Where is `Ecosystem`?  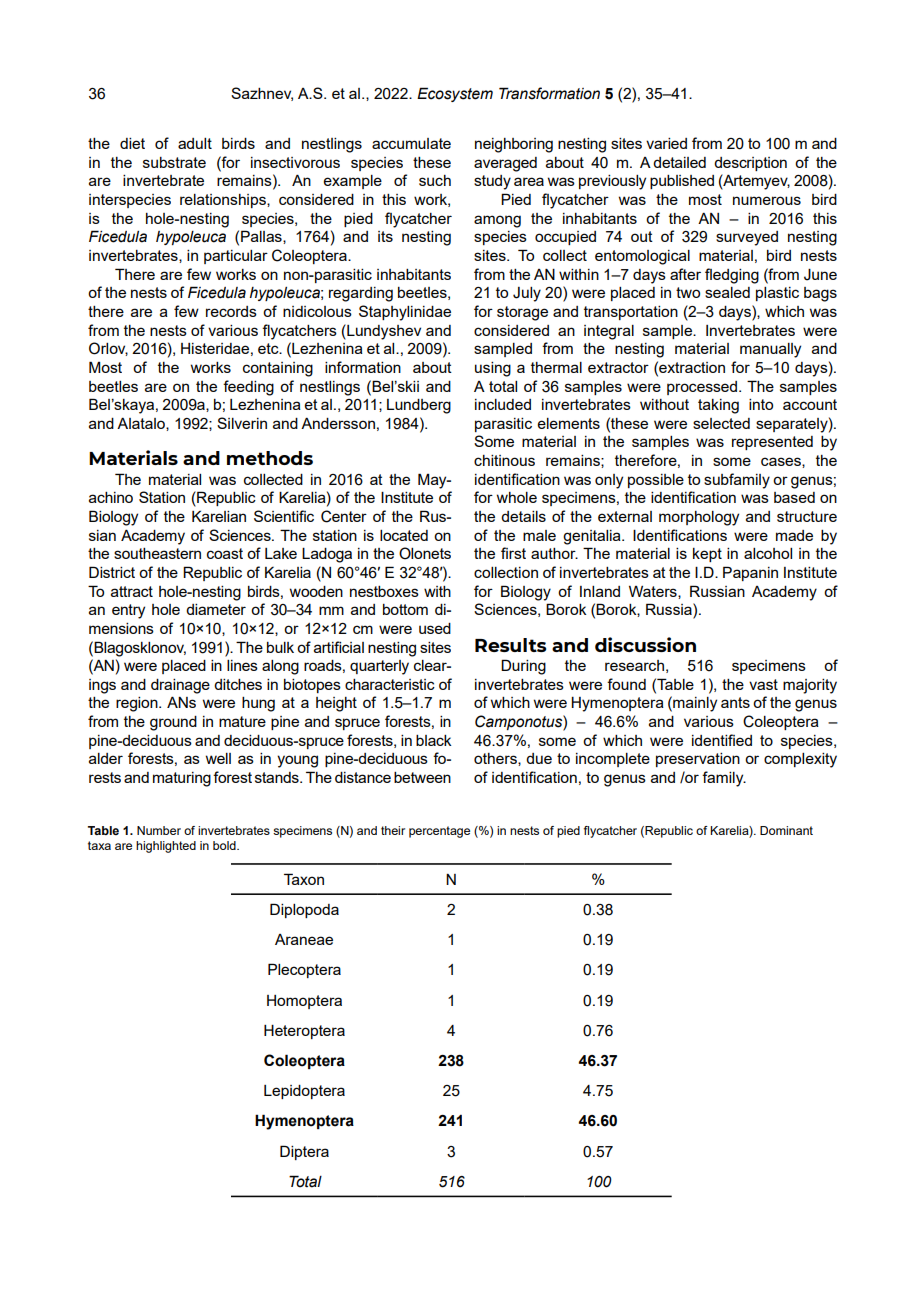
Ecosystem is located at coordinates (455, 94).
